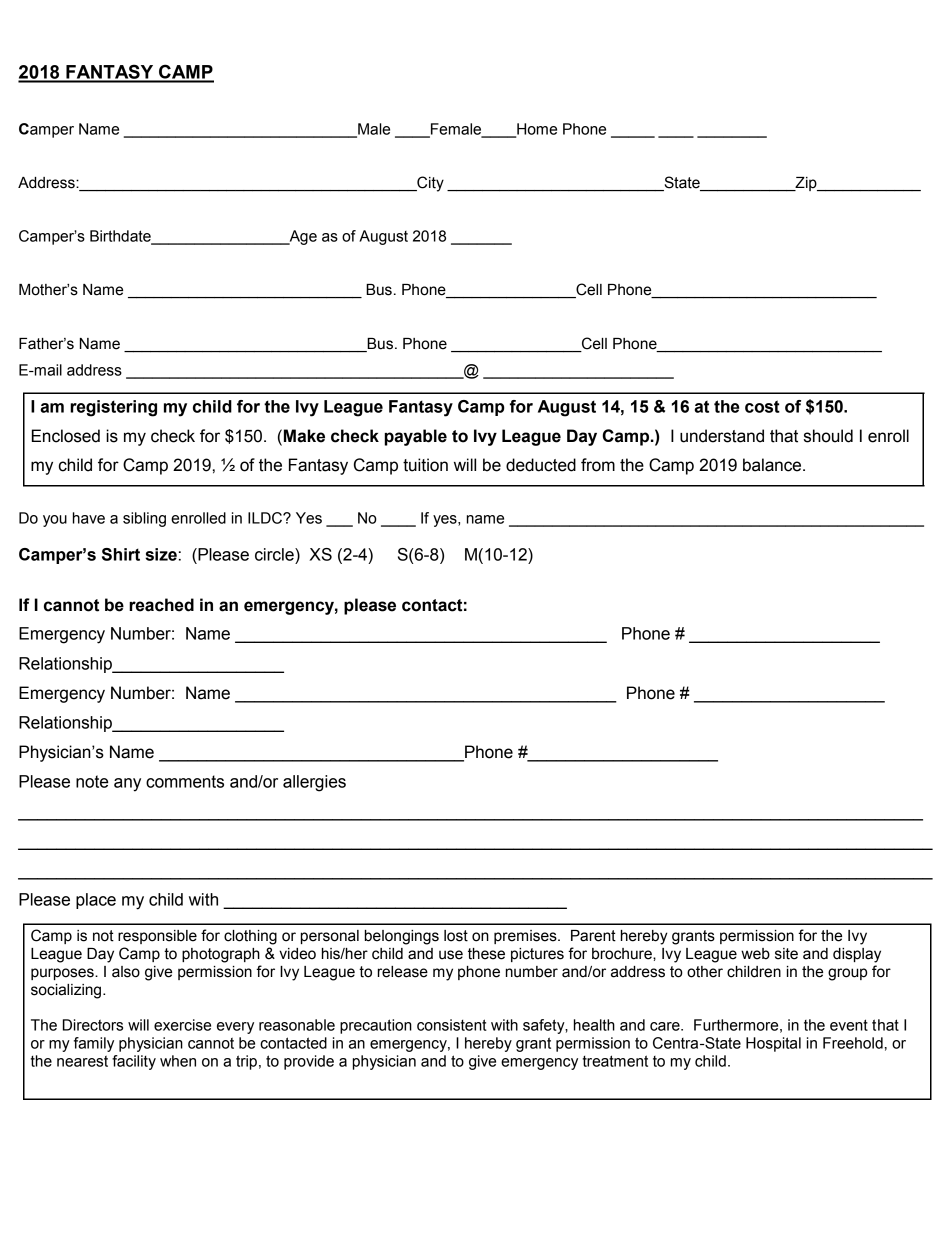 The height and width of the screenshot is (1233, 952). What do you see at coordinates (773, 465) in the screenshot?
I see `balance` at bounding box center [773, 465].
